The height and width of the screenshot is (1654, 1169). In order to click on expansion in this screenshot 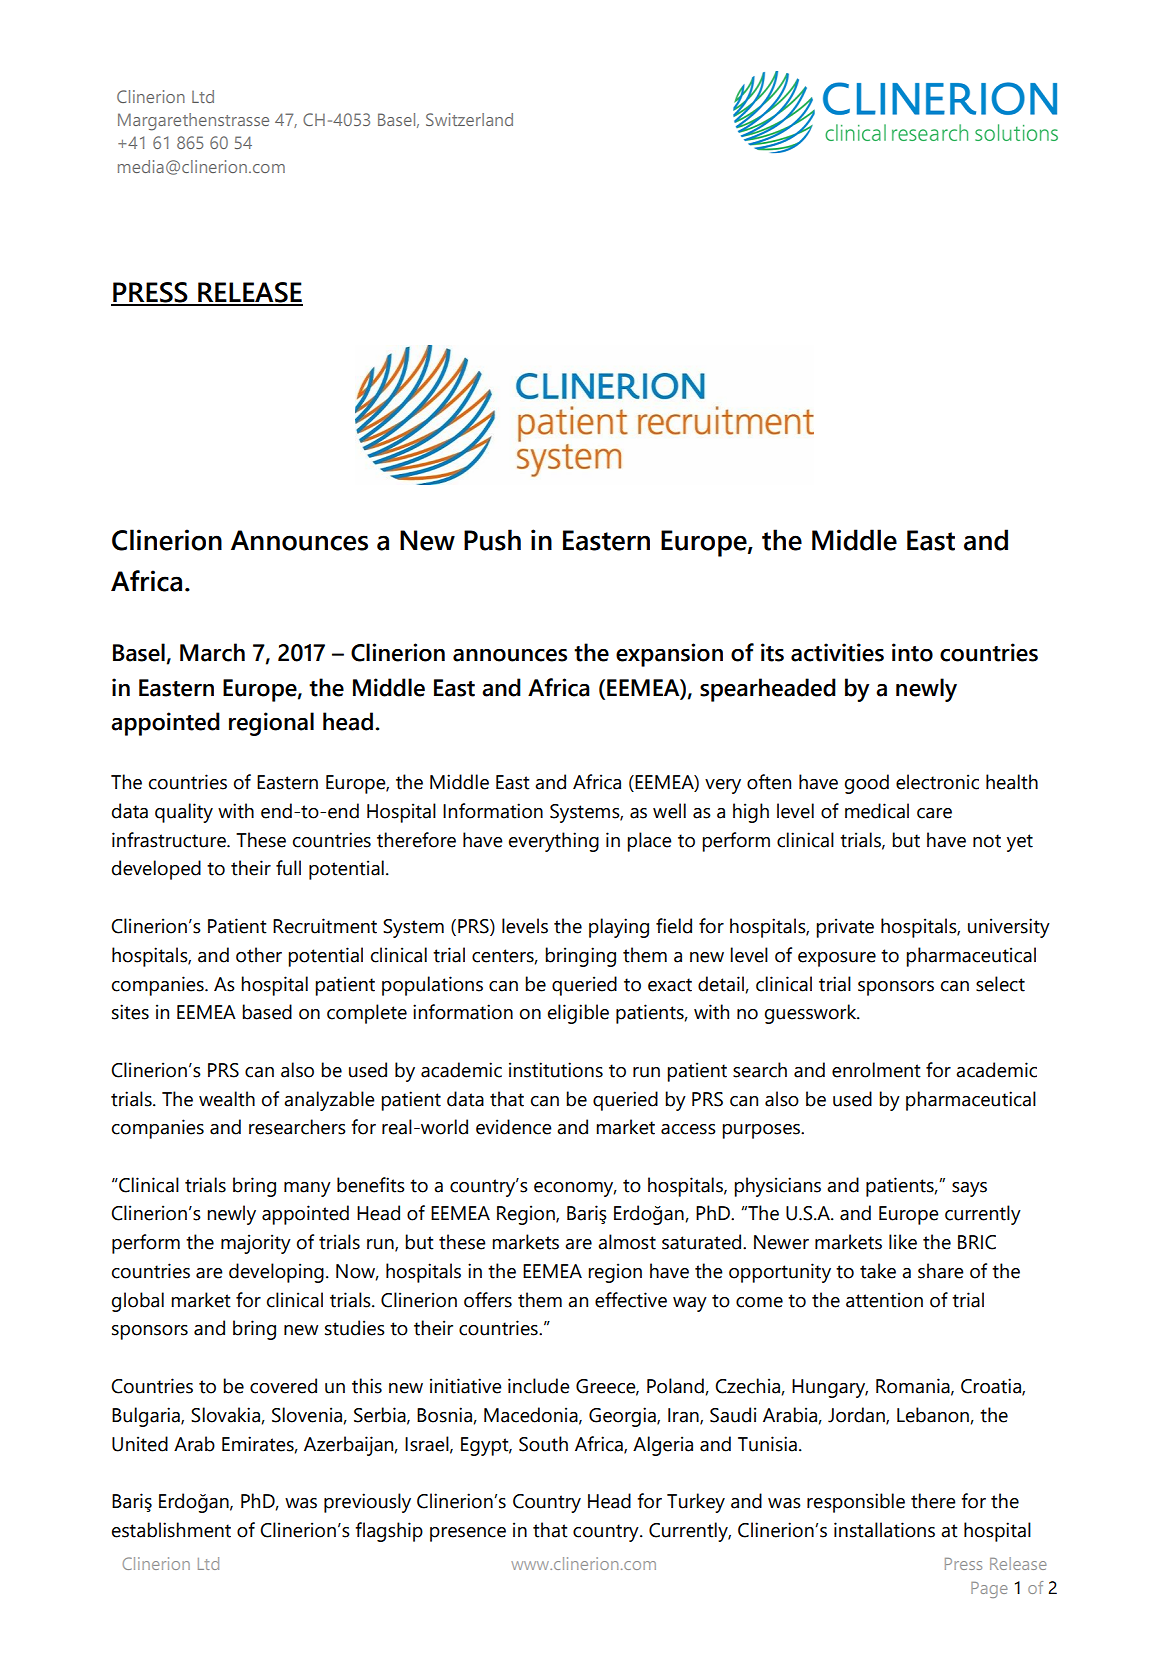, I will do `click(669, 655)`.
